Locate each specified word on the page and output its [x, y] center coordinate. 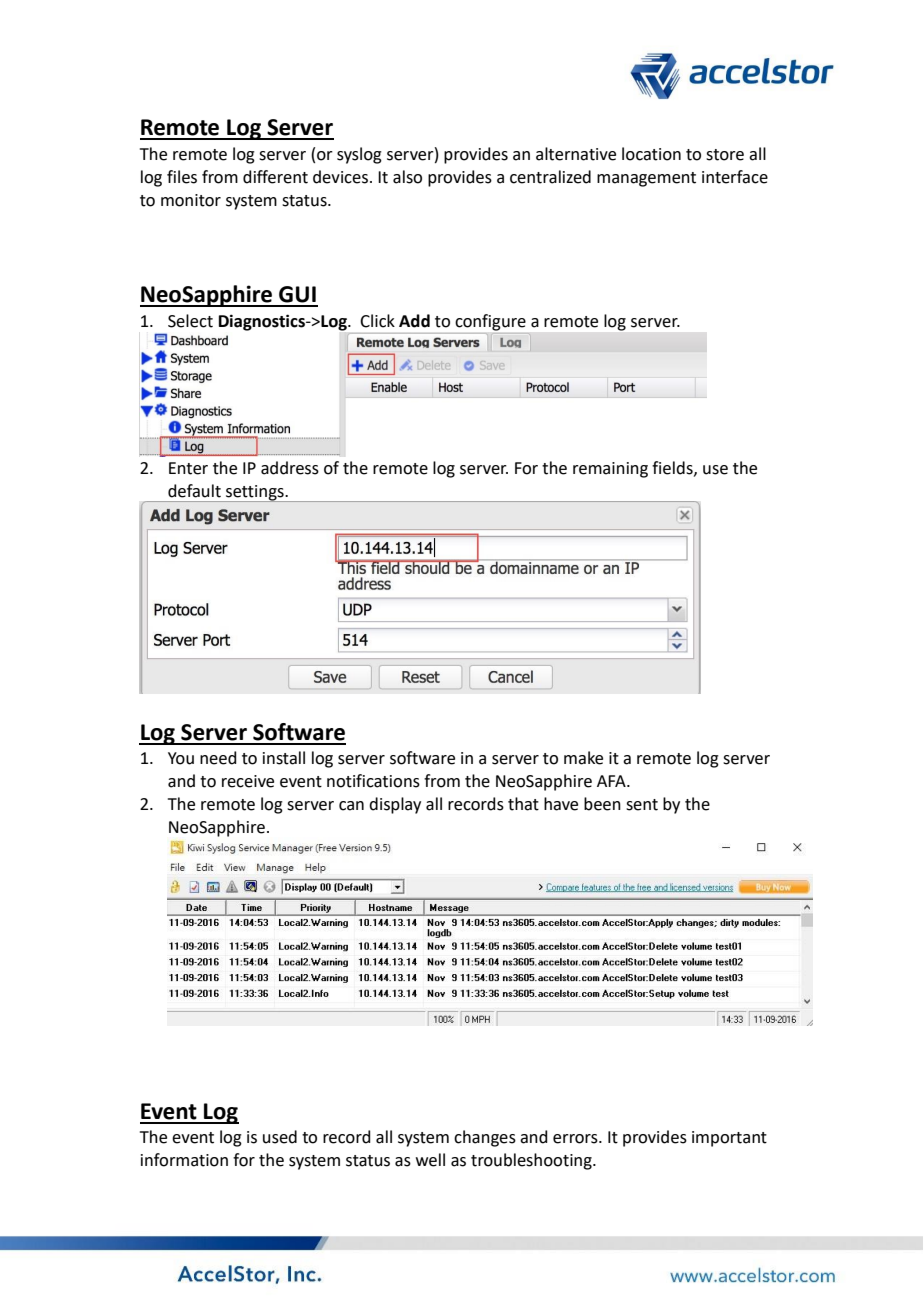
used [280, 1137]
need [218, 758]
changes [485, 1138]
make [583, 758]
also [407, 177]
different [275, 177]
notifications [373, 781]
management [646, 179]
